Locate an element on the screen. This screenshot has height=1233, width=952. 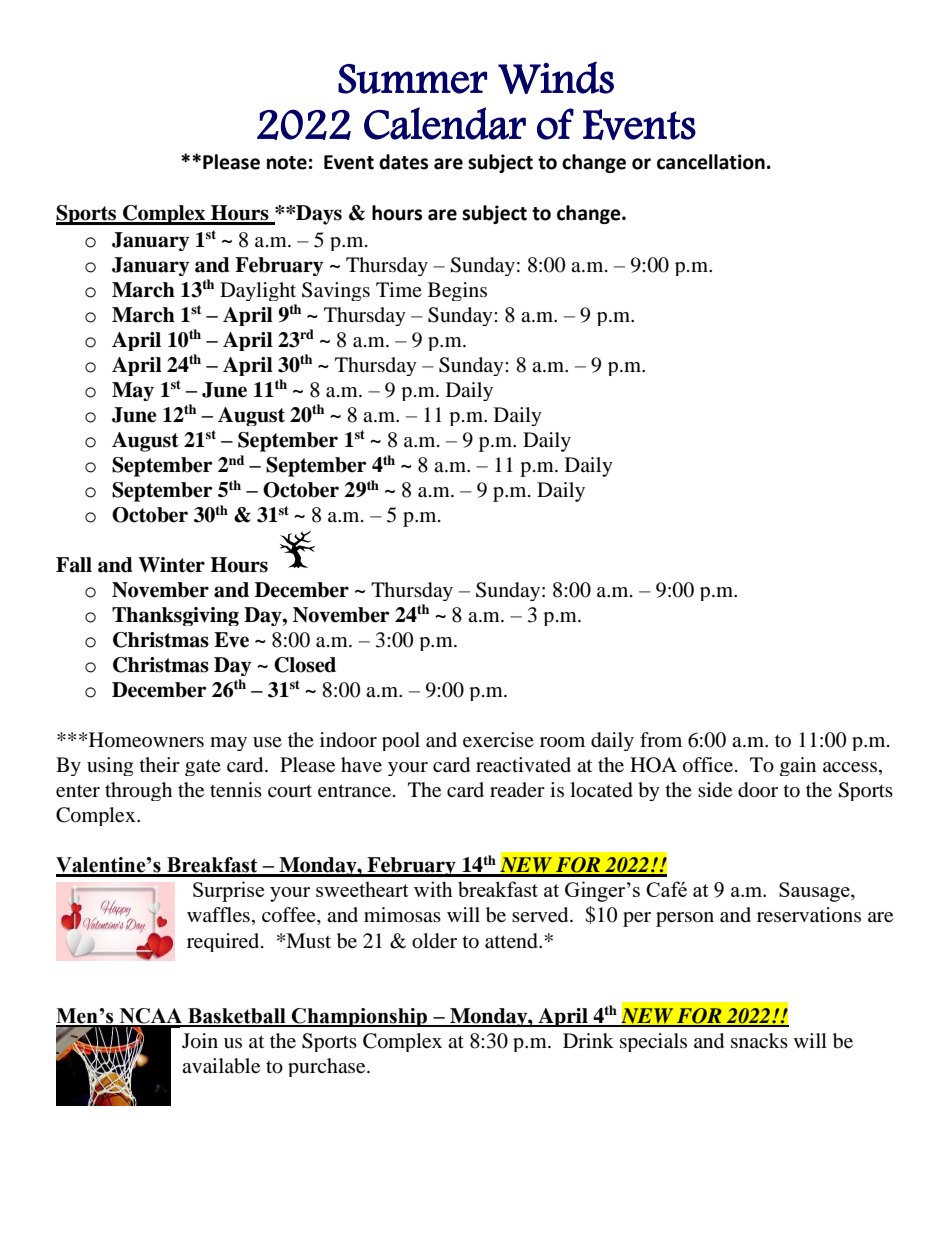
Winter is located at coordinates (171, 565).
